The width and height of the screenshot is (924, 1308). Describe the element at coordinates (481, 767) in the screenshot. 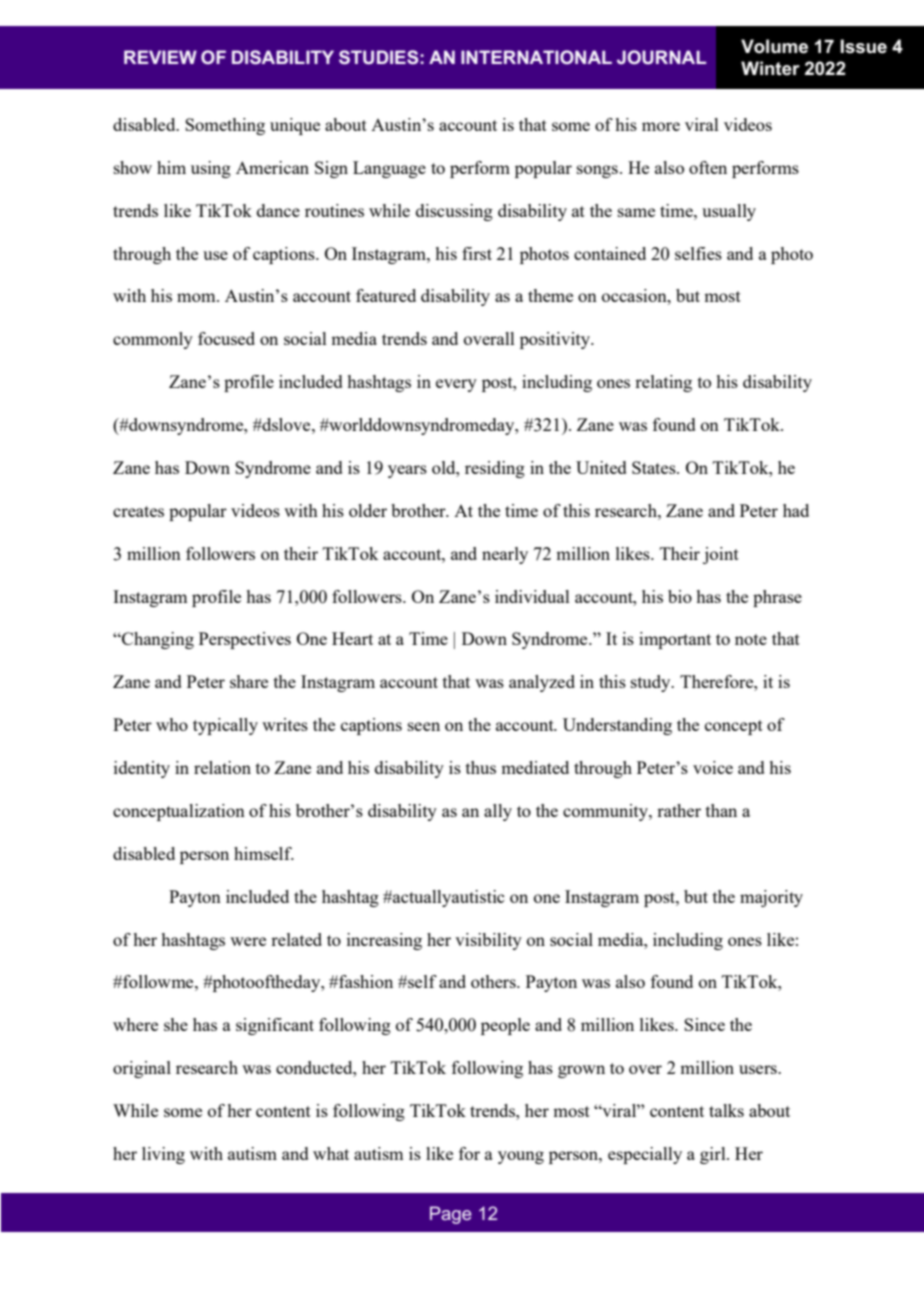

I see `thus` at that location.
